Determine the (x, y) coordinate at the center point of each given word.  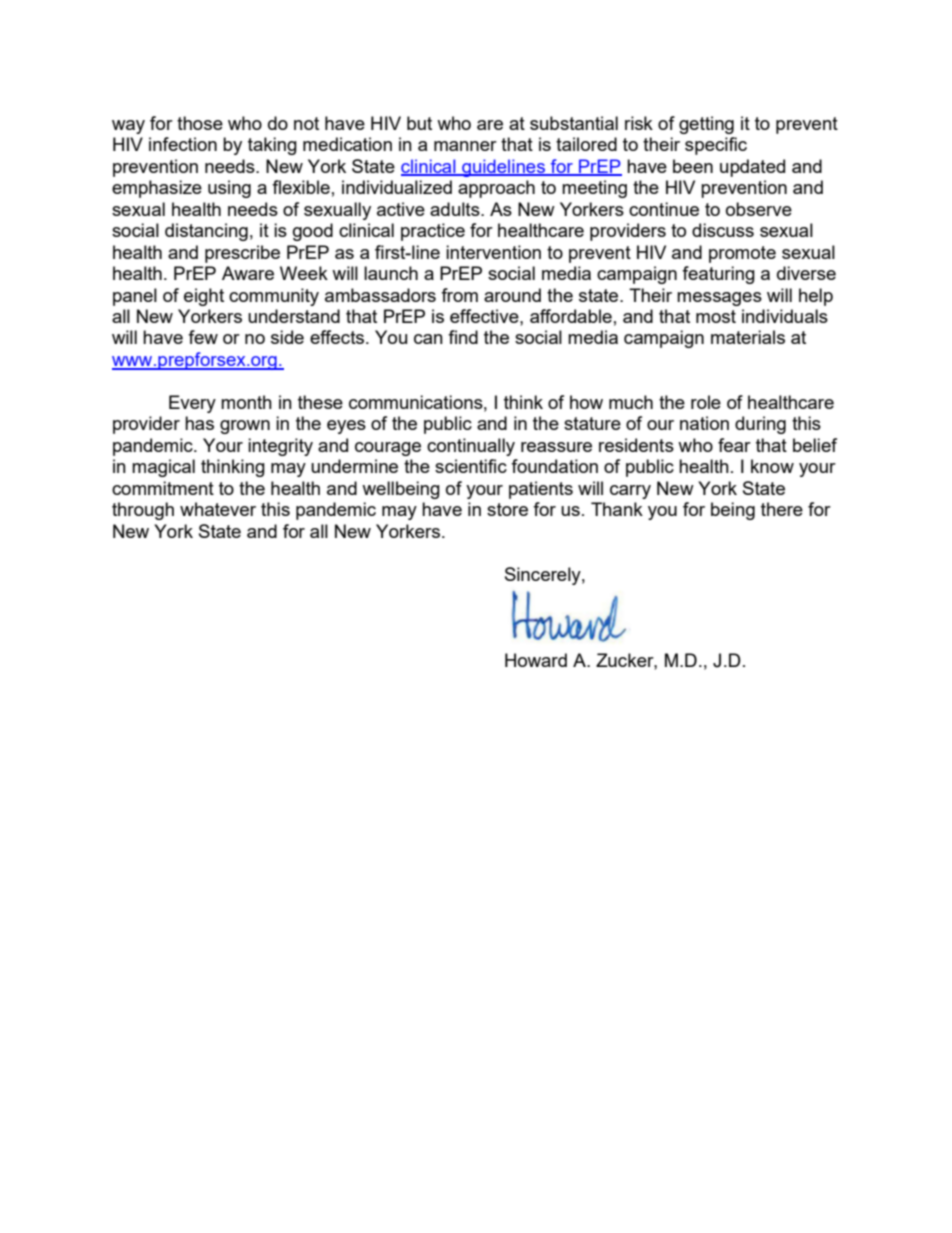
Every (192, 404)
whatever (218, 509)
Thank (617, 509)
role (706, 402)
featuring (718, 275)
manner (465, 146)
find (463, 337)
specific (716, 146)
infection (183, 144)
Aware (248, 273)
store (507, 509)
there (782, 509)
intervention (493, 252)
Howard (536, 660)
